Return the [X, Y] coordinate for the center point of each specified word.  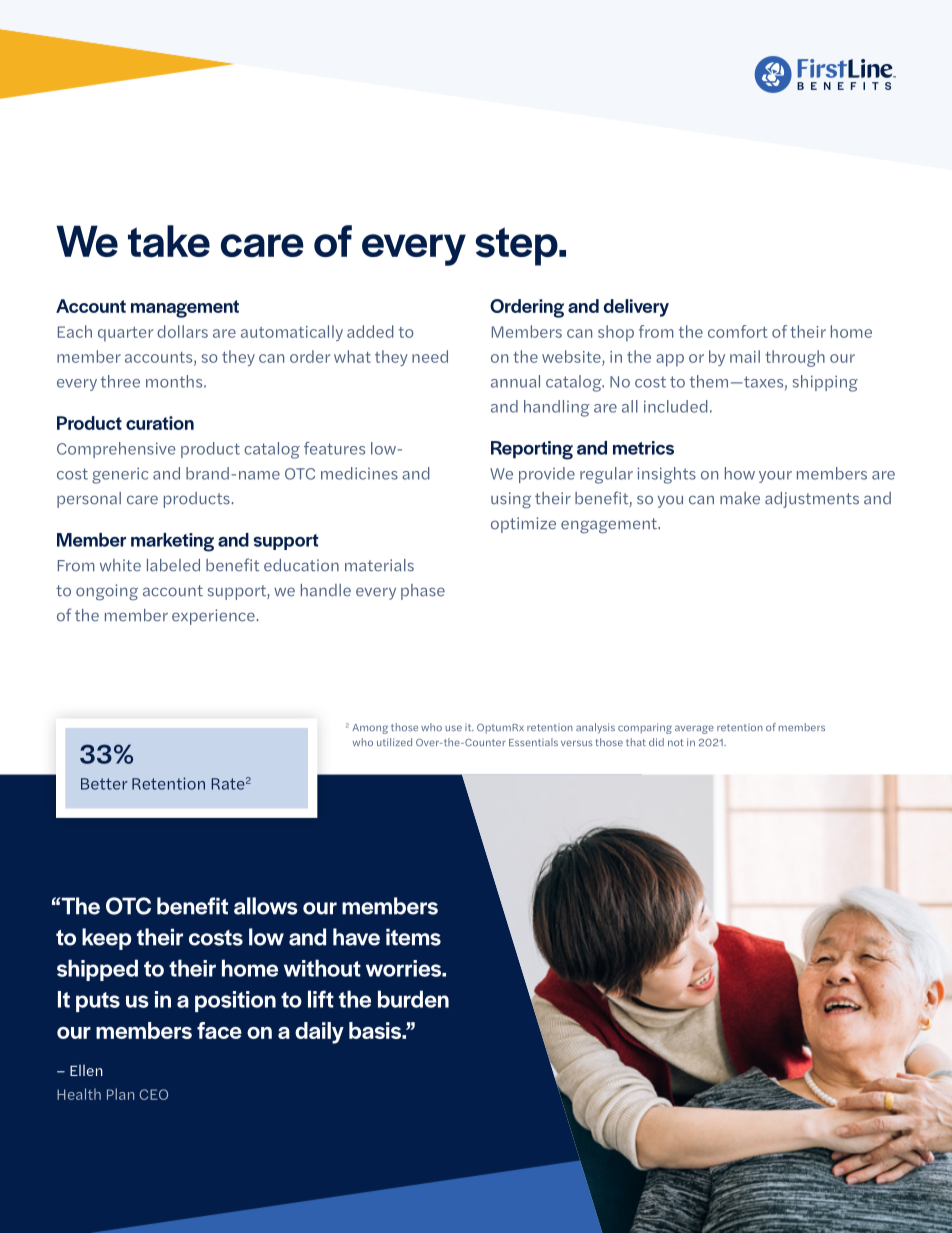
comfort [738, 331]
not [675, 742]
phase [423, 592]
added [370, 331]
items [413, 937]
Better [104, 784]
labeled [173, 565]
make [740, 498]
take [169, 241]
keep [107, 939]
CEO [153, 1094]
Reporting [532, 450]
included [675, 406]
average [694, 729]
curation [160, 423]
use [453, 728]
